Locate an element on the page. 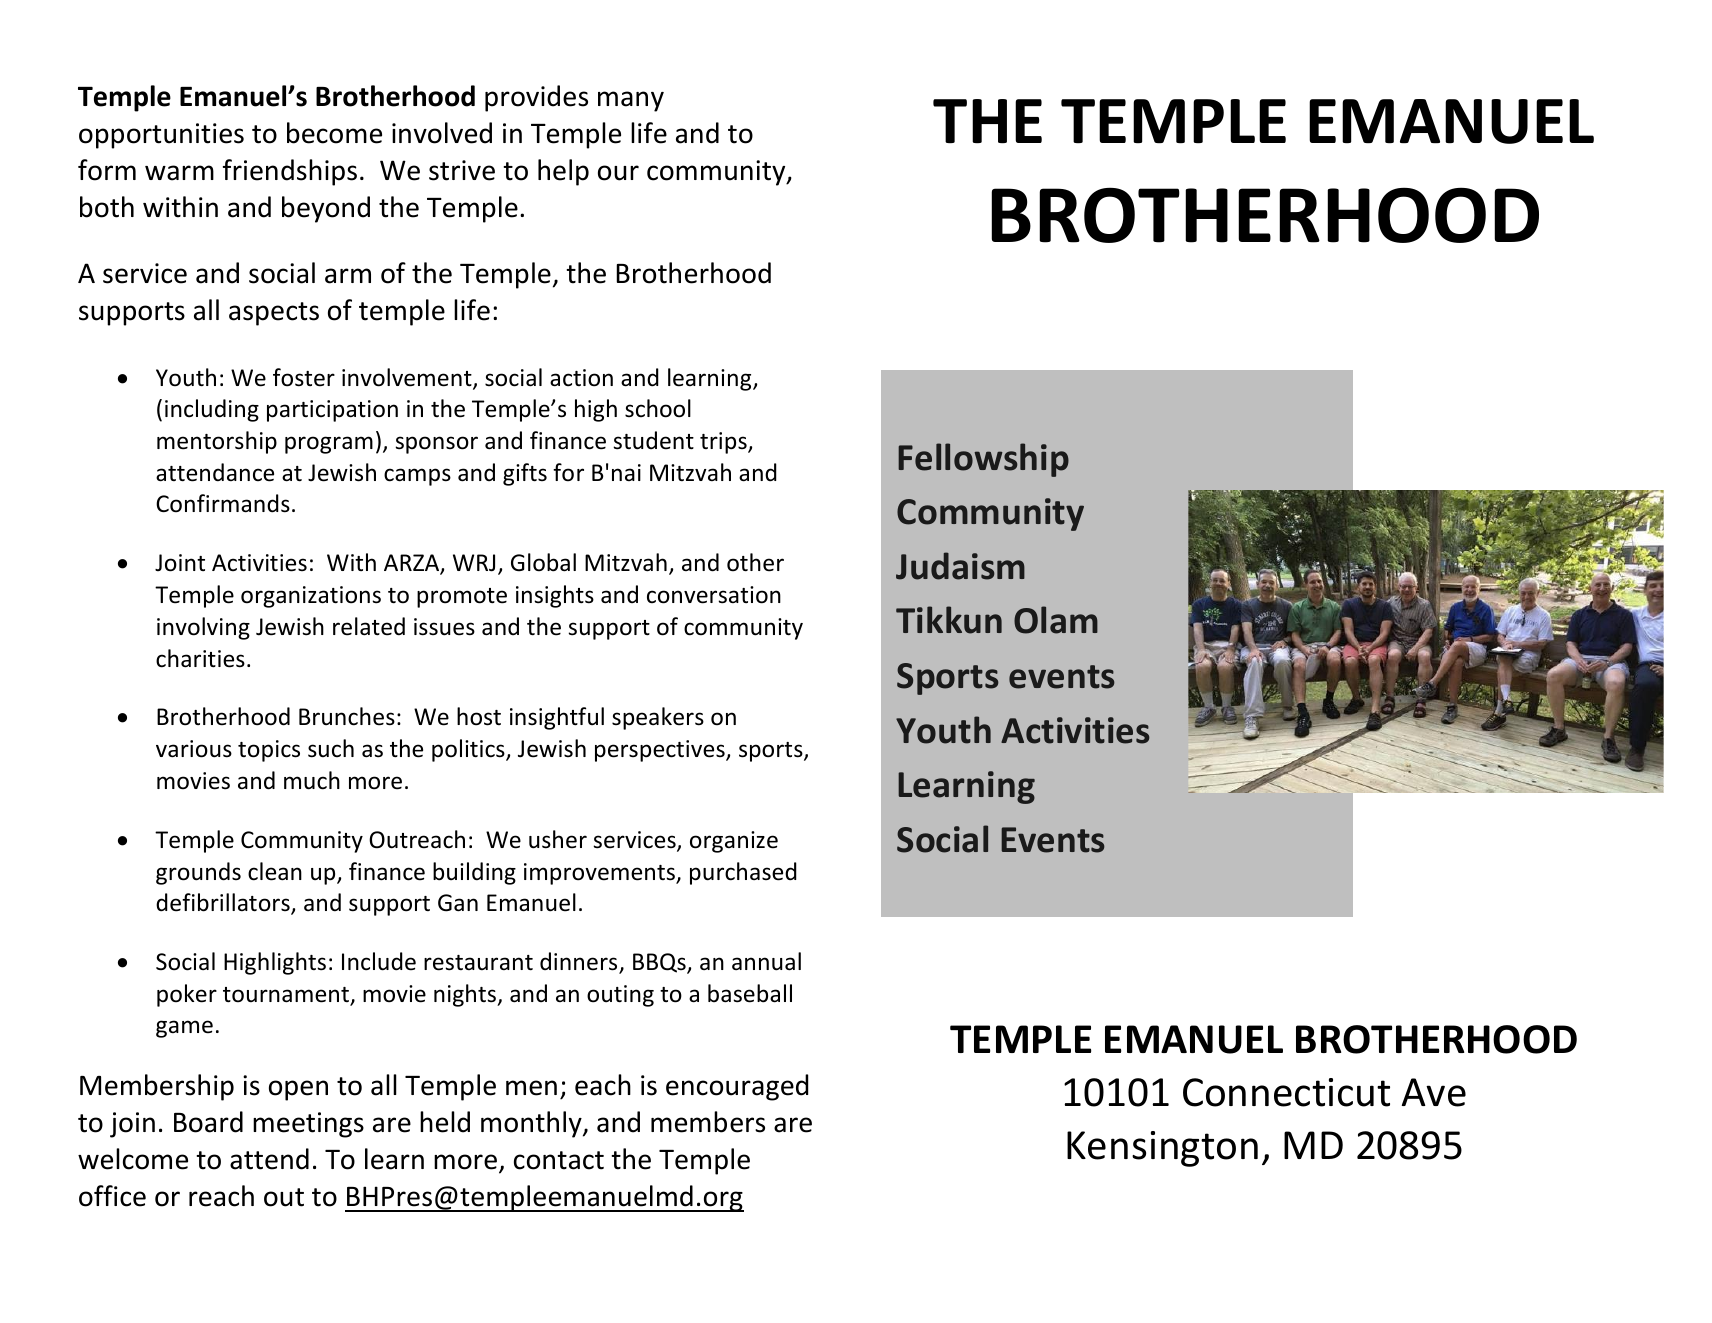 The width and height of the document is (1712, 1323). trips is located at coordinates (724, 443).
